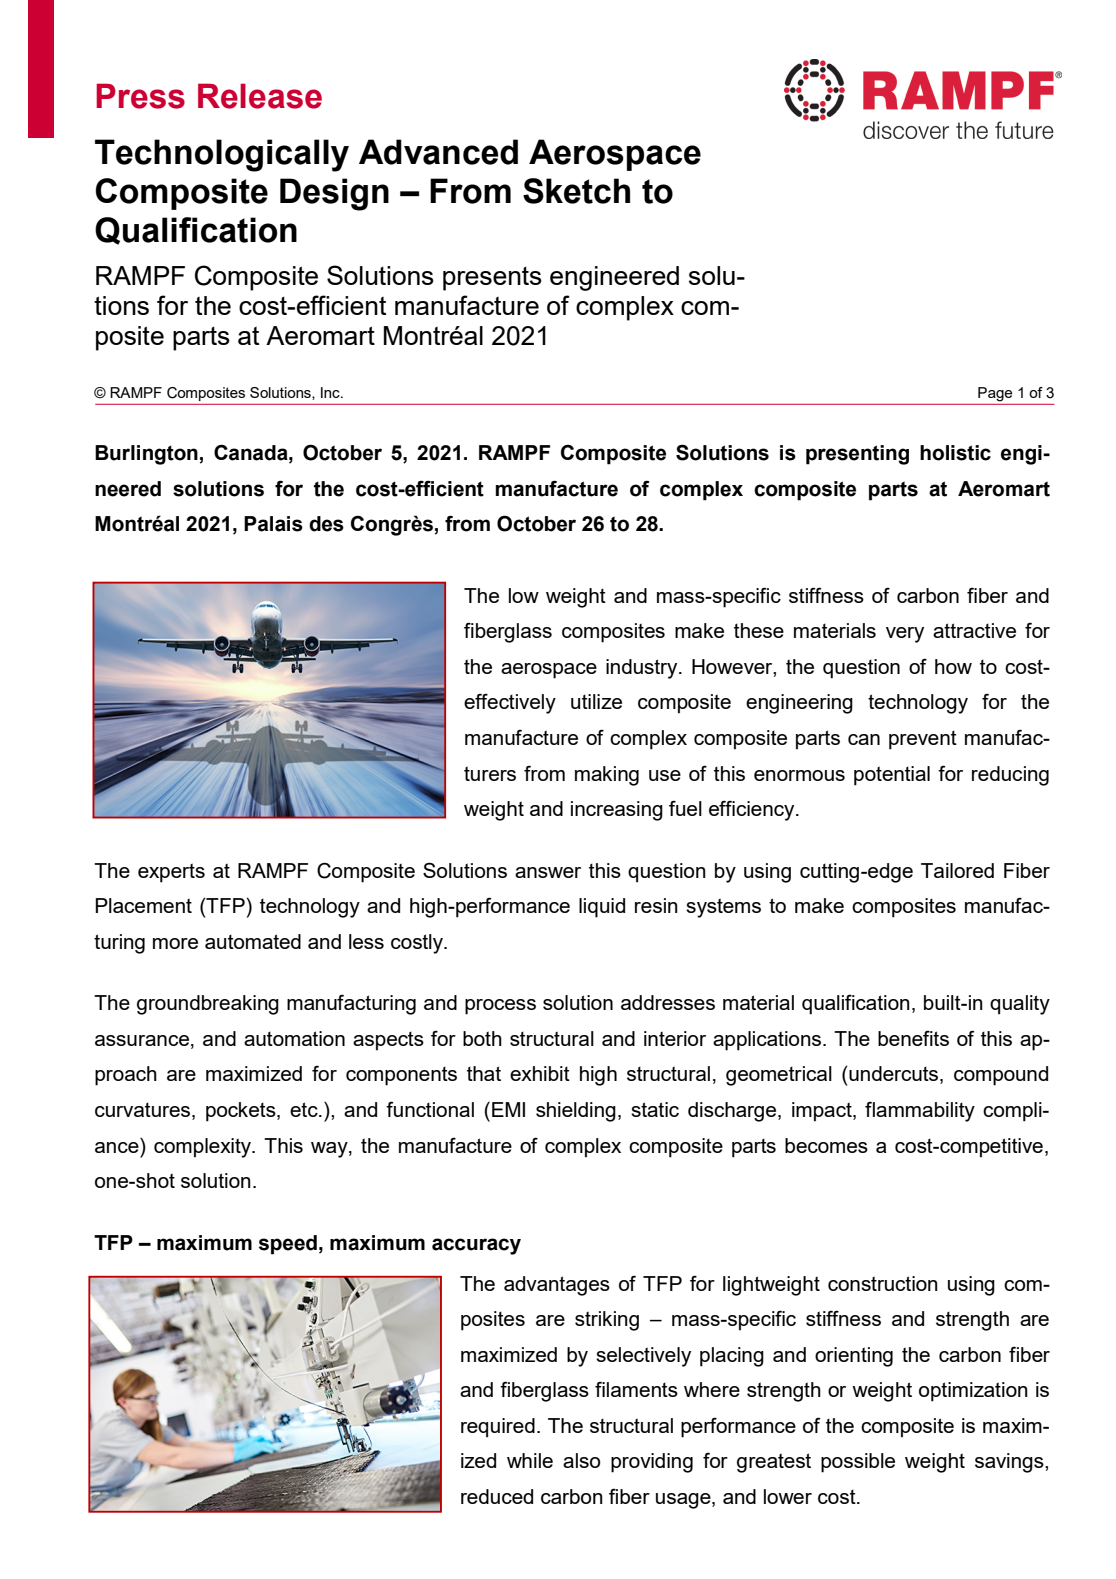 This image has height=1579, width=1116. Describe the element at coordinates (905, 635) in the image. I see `very` at that location.
